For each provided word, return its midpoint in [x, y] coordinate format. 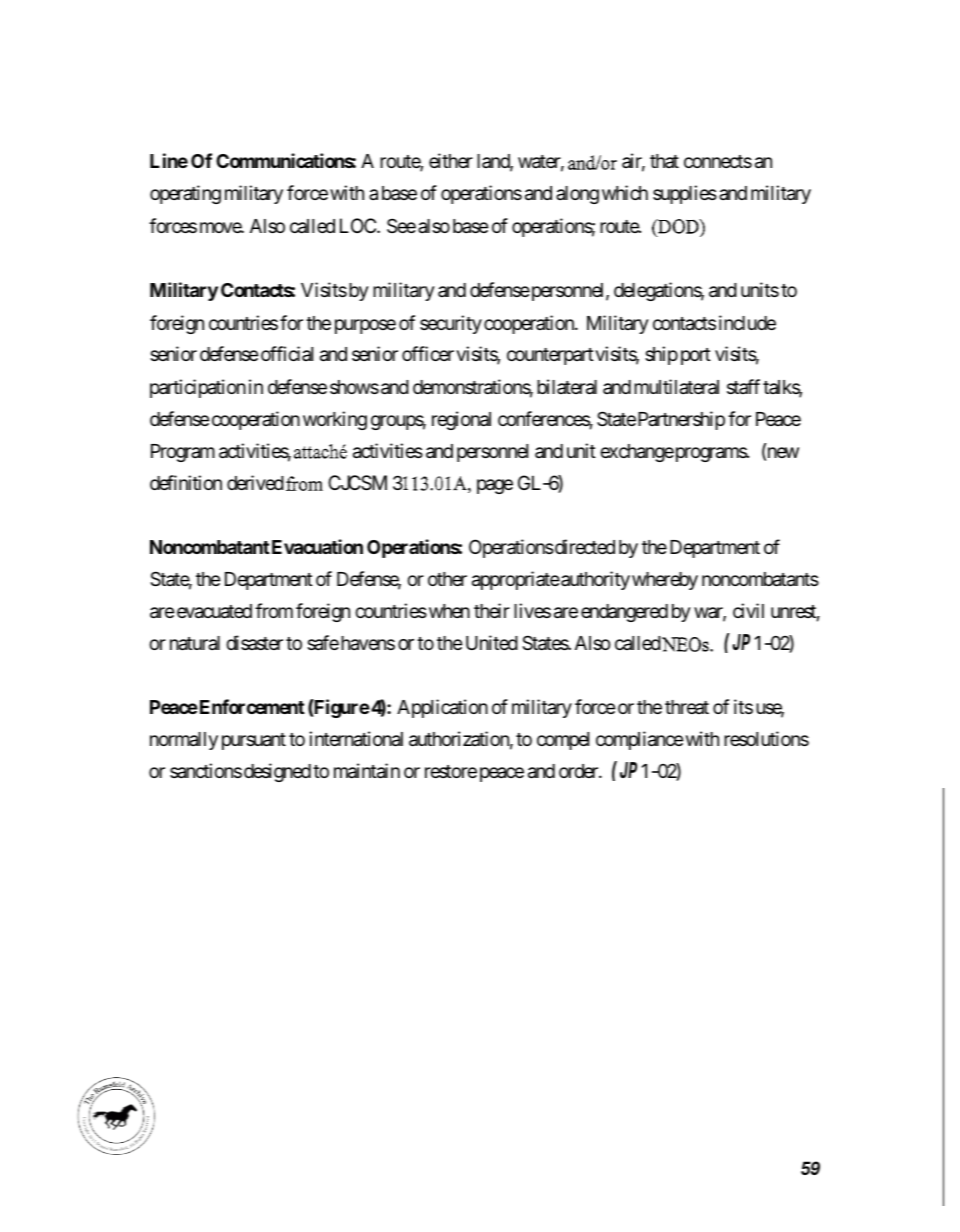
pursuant [254, 741]
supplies [685, 194]
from [274, 610]
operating [185, 194]
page [495, 486]
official [287, 353]
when [448, 611]
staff [743, 386]
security [451, 324]
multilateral [676, 387]
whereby [665, 581]
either [451, 160]
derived [255, 482]
